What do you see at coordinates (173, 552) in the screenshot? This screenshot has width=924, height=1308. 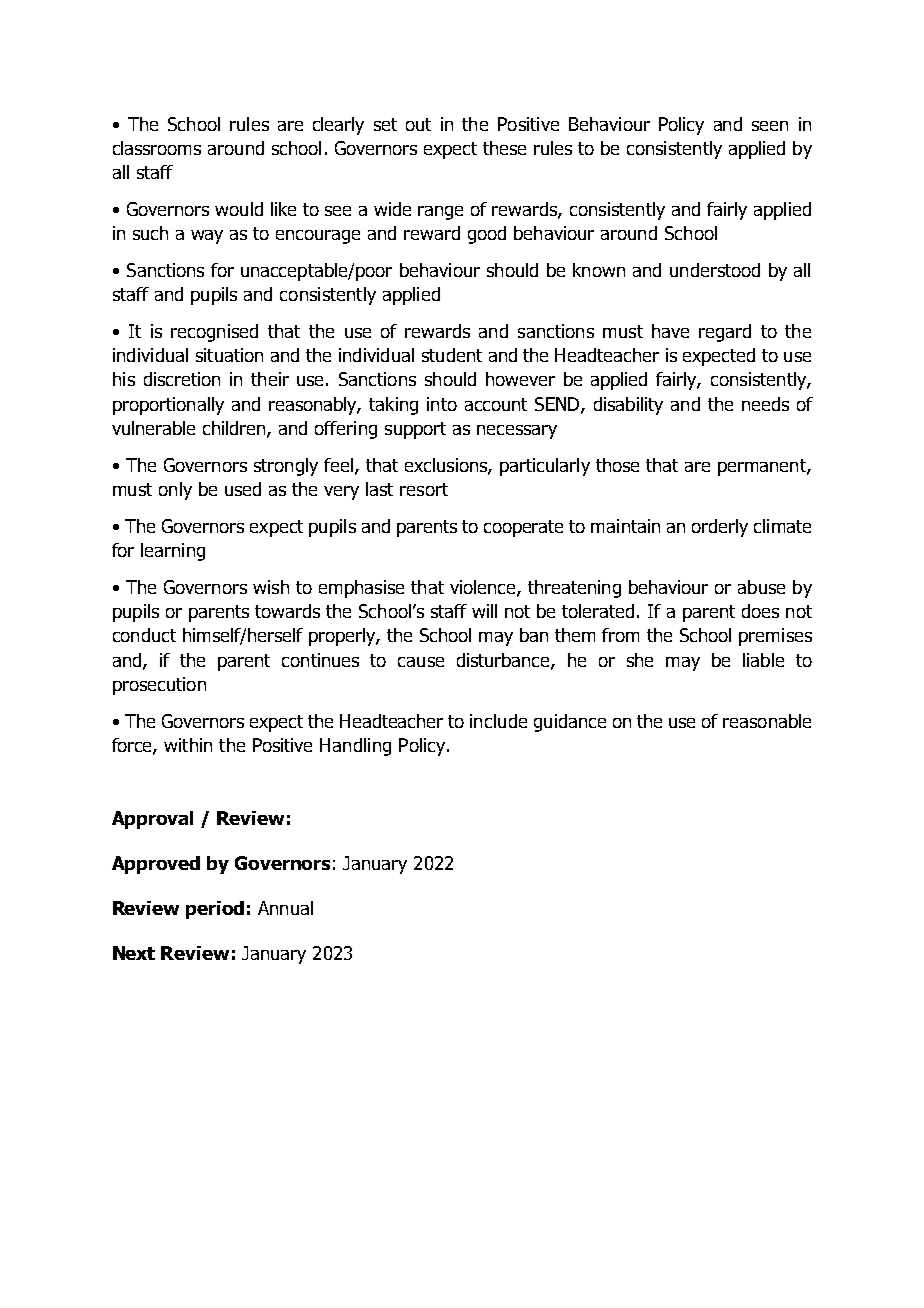 I see `learning` at bounding box center [173, 552].
